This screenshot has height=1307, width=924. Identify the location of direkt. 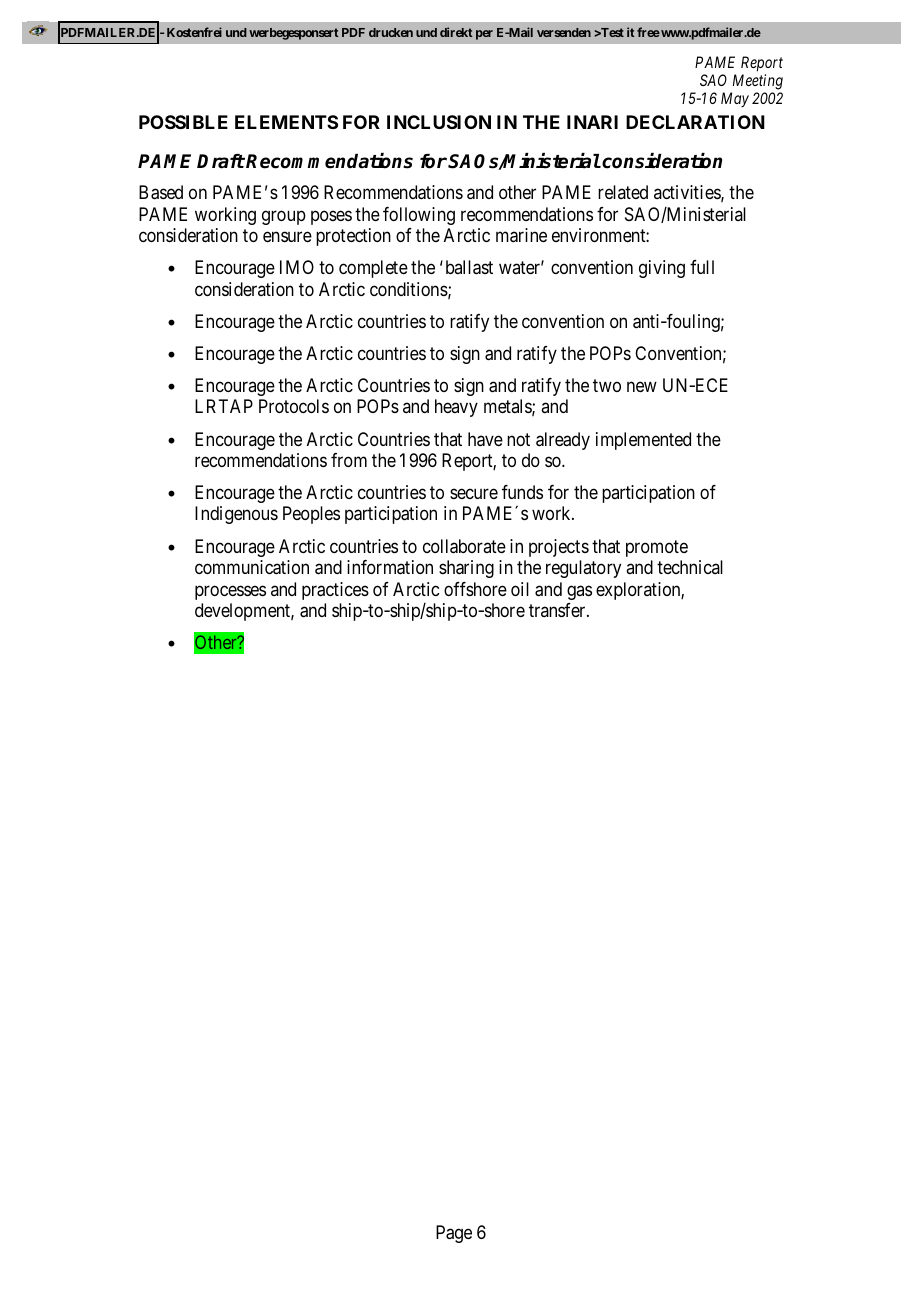
(456, 32).
